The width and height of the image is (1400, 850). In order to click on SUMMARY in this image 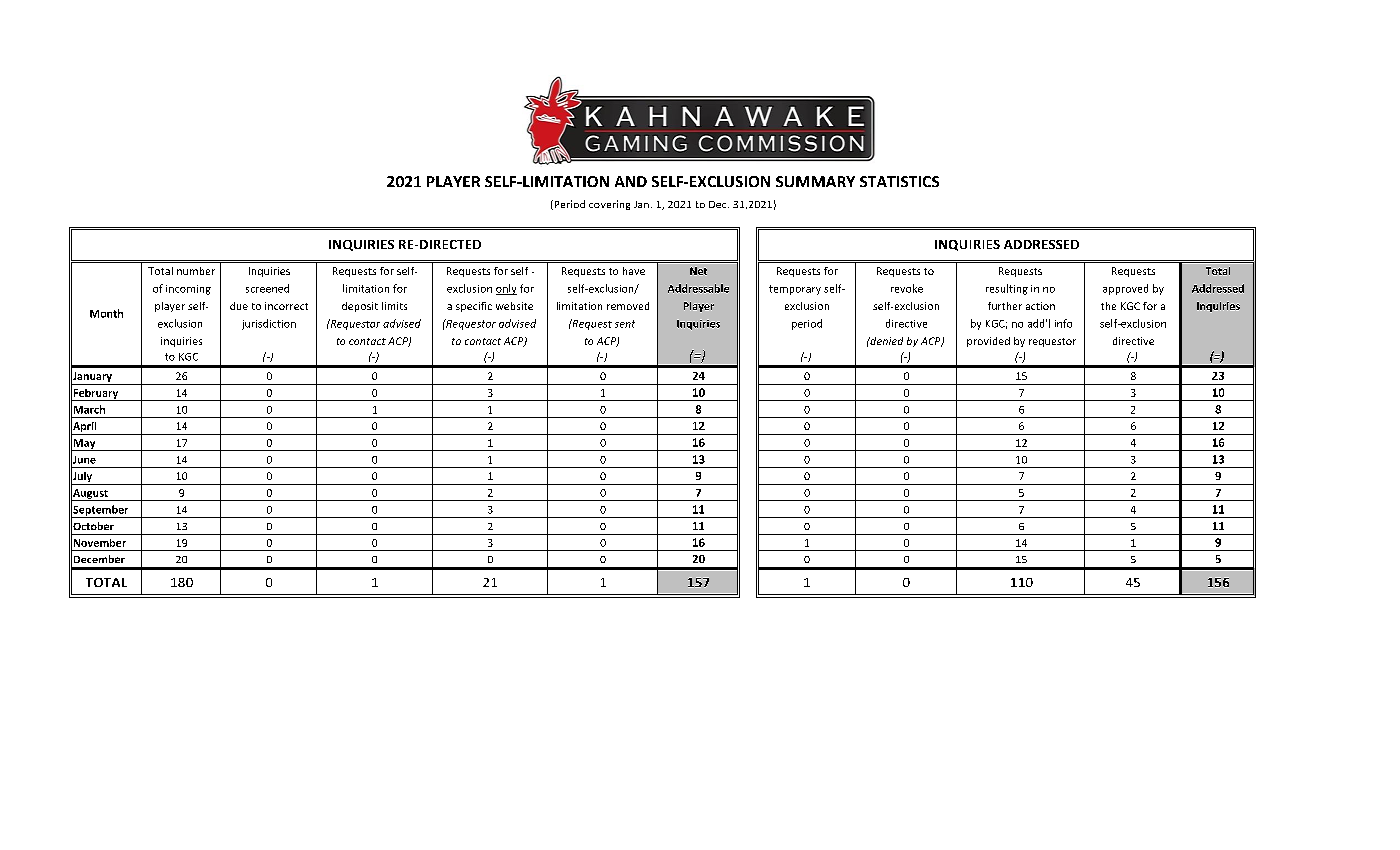, I will do `click(815, 181)`.
